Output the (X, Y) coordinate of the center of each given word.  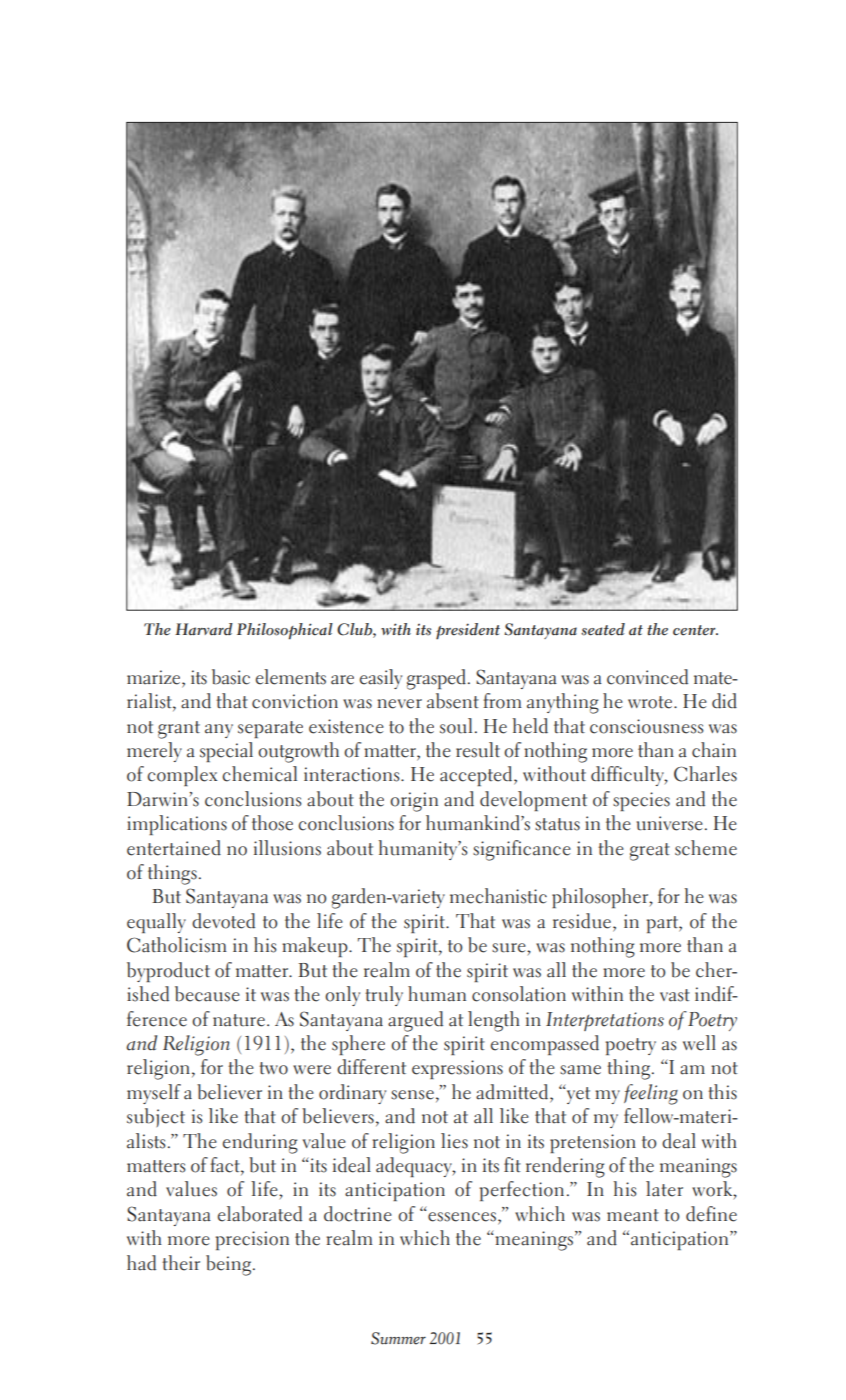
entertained (174, 848)
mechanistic (498, 896)
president (468, 631)
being (230, 1265)
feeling (651, 1094)
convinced (647, 677)
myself (154, 1094)
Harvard (204, 629)
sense (412, 1095)
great (650, 852)
